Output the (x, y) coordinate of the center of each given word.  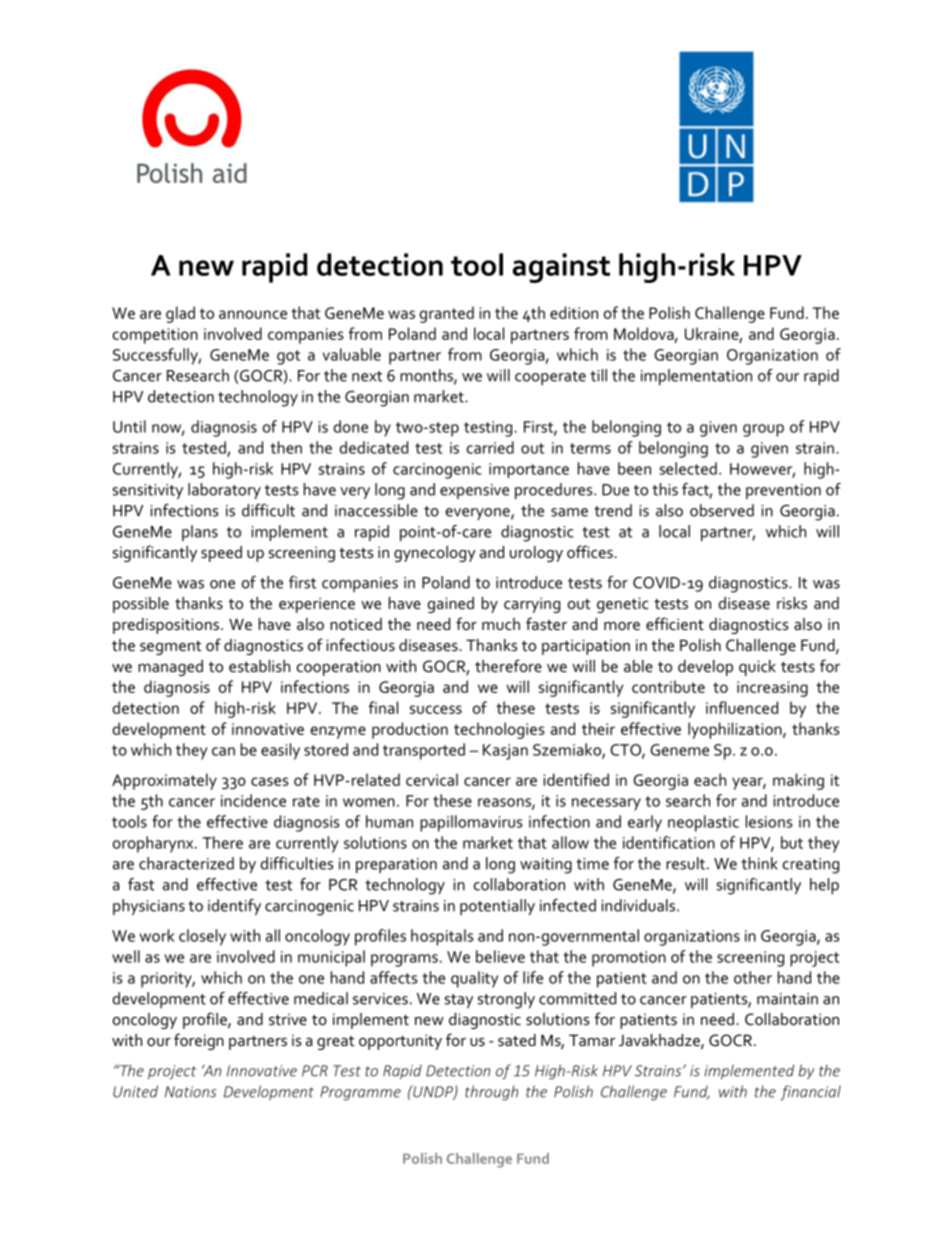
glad (180, 314)
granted (447, 314)
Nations (190, 1092)
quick (757, 668)
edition (574, 312)
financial (810, 1093)
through (491, 1093)
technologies (499, 730)
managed (170, 668)
